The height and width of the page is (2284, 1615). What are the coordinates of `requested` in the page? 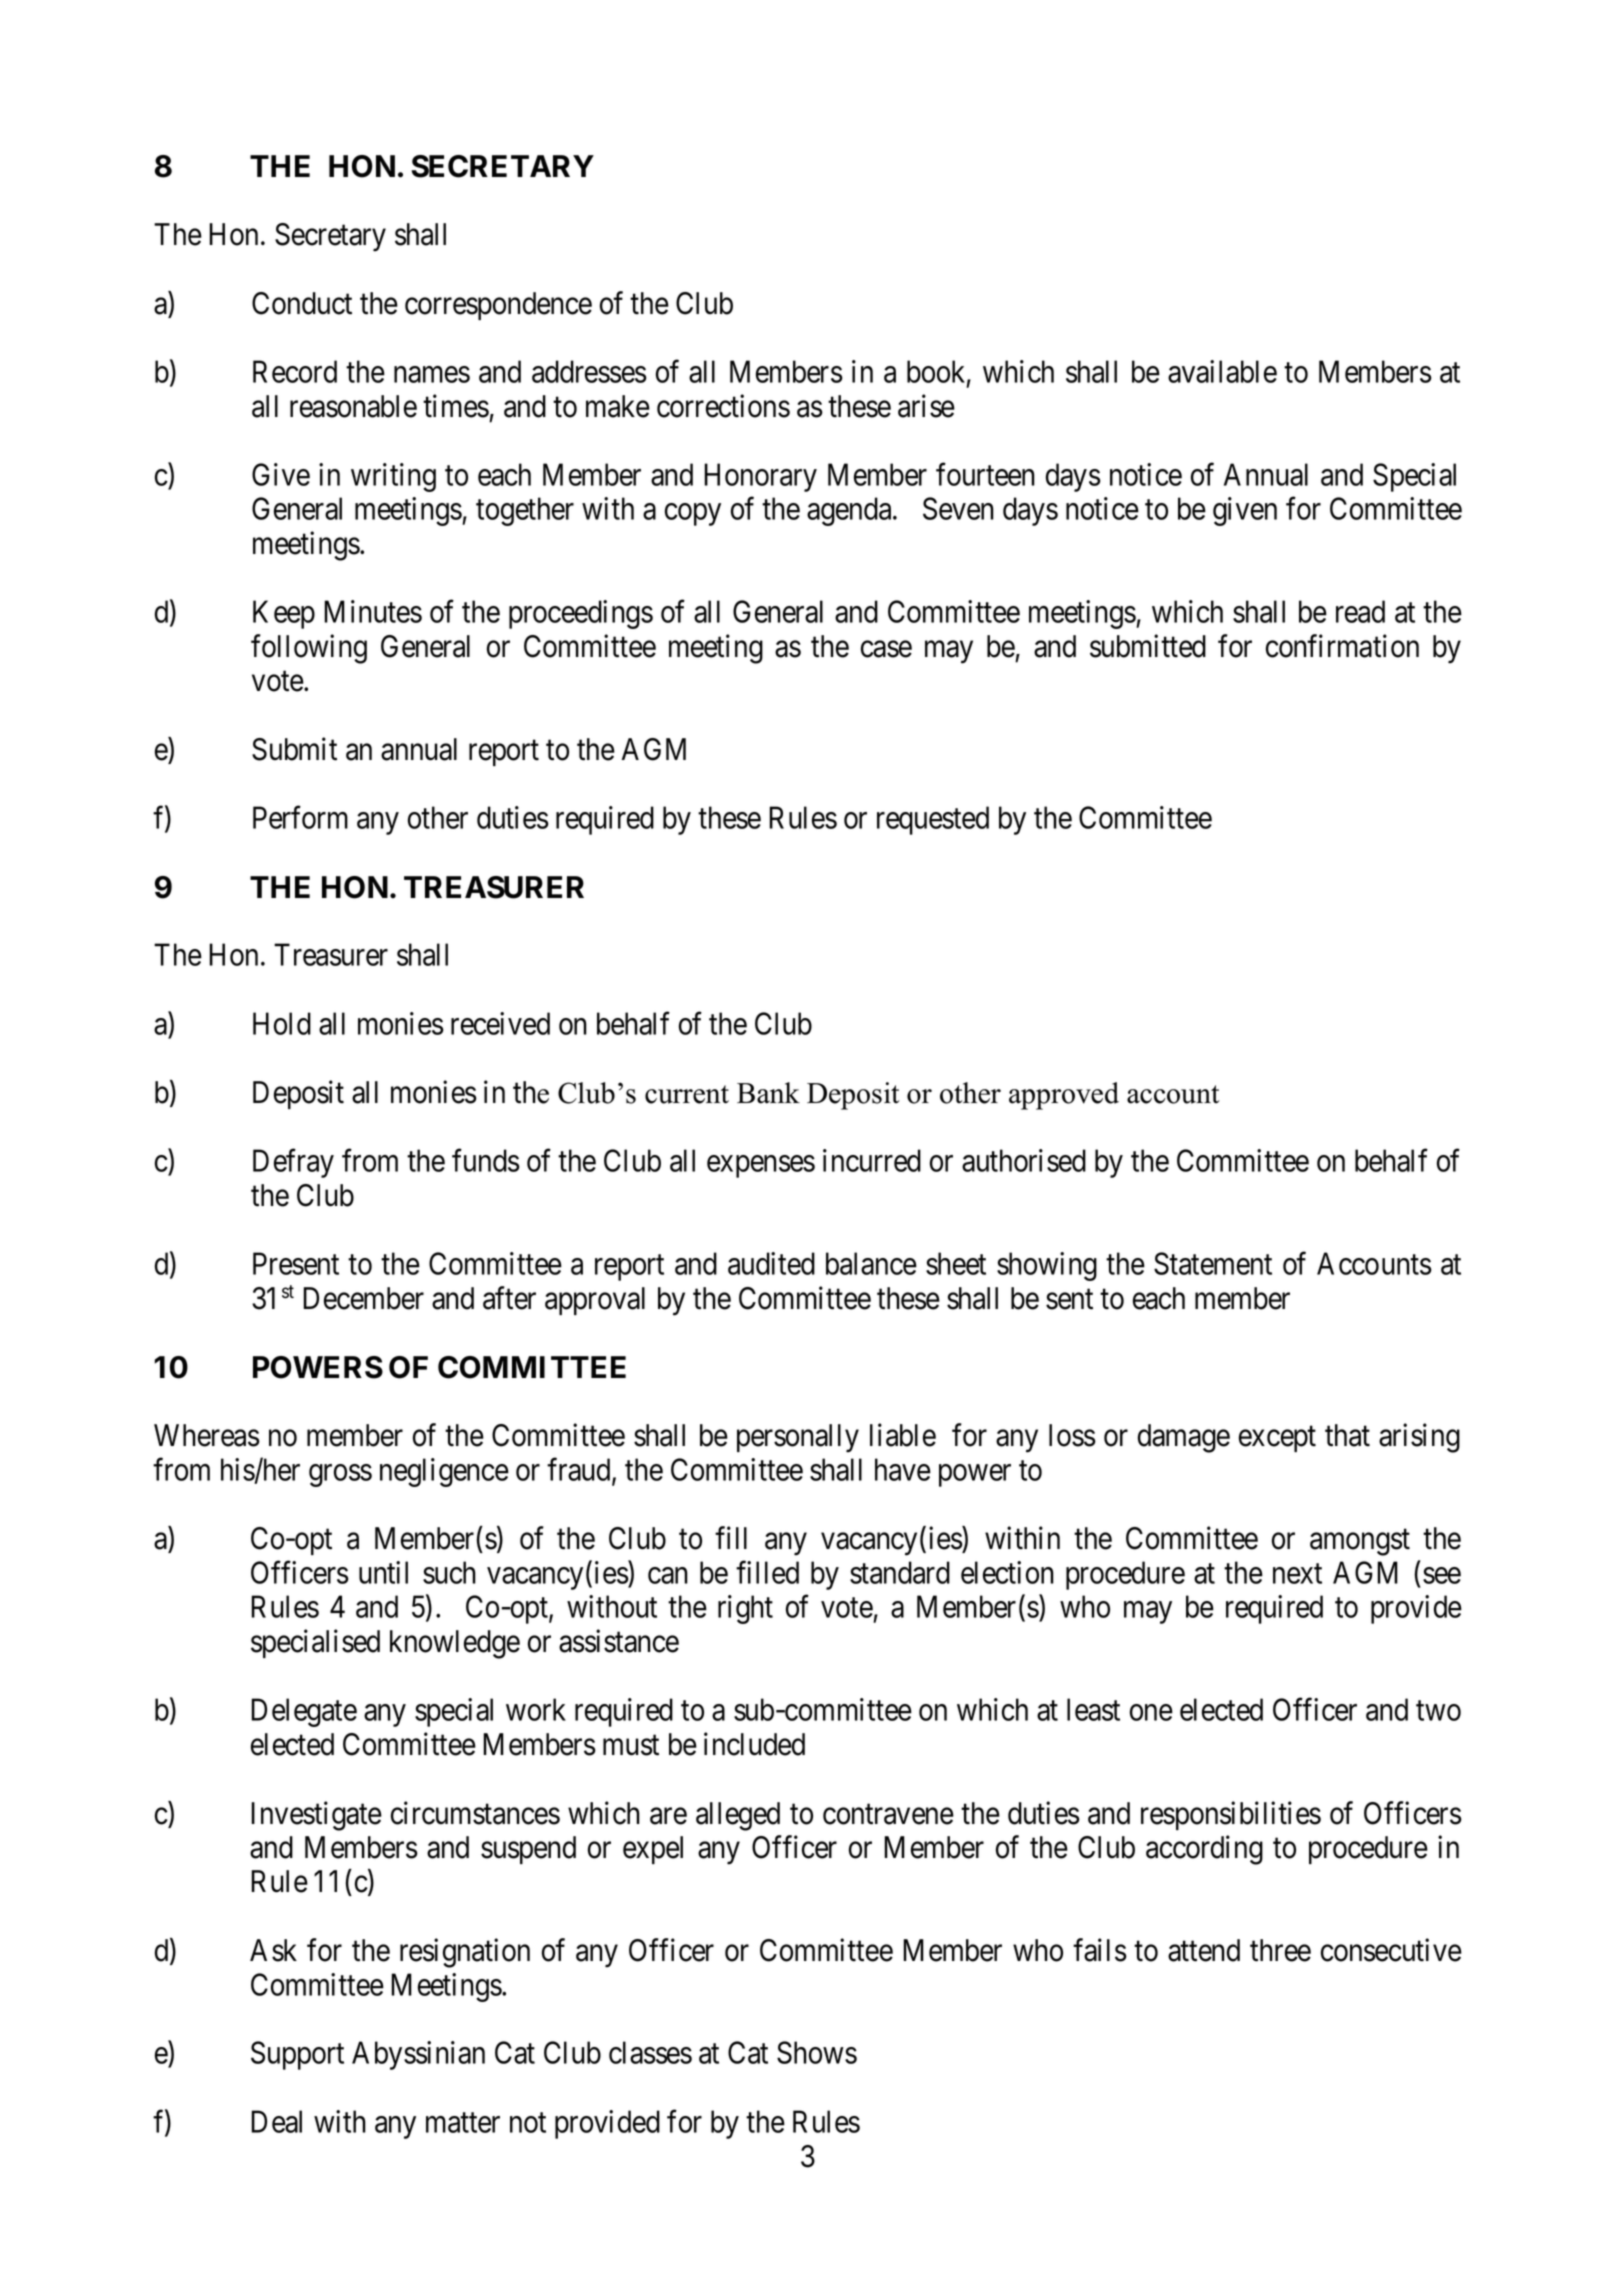 It's located at (933, 820).
